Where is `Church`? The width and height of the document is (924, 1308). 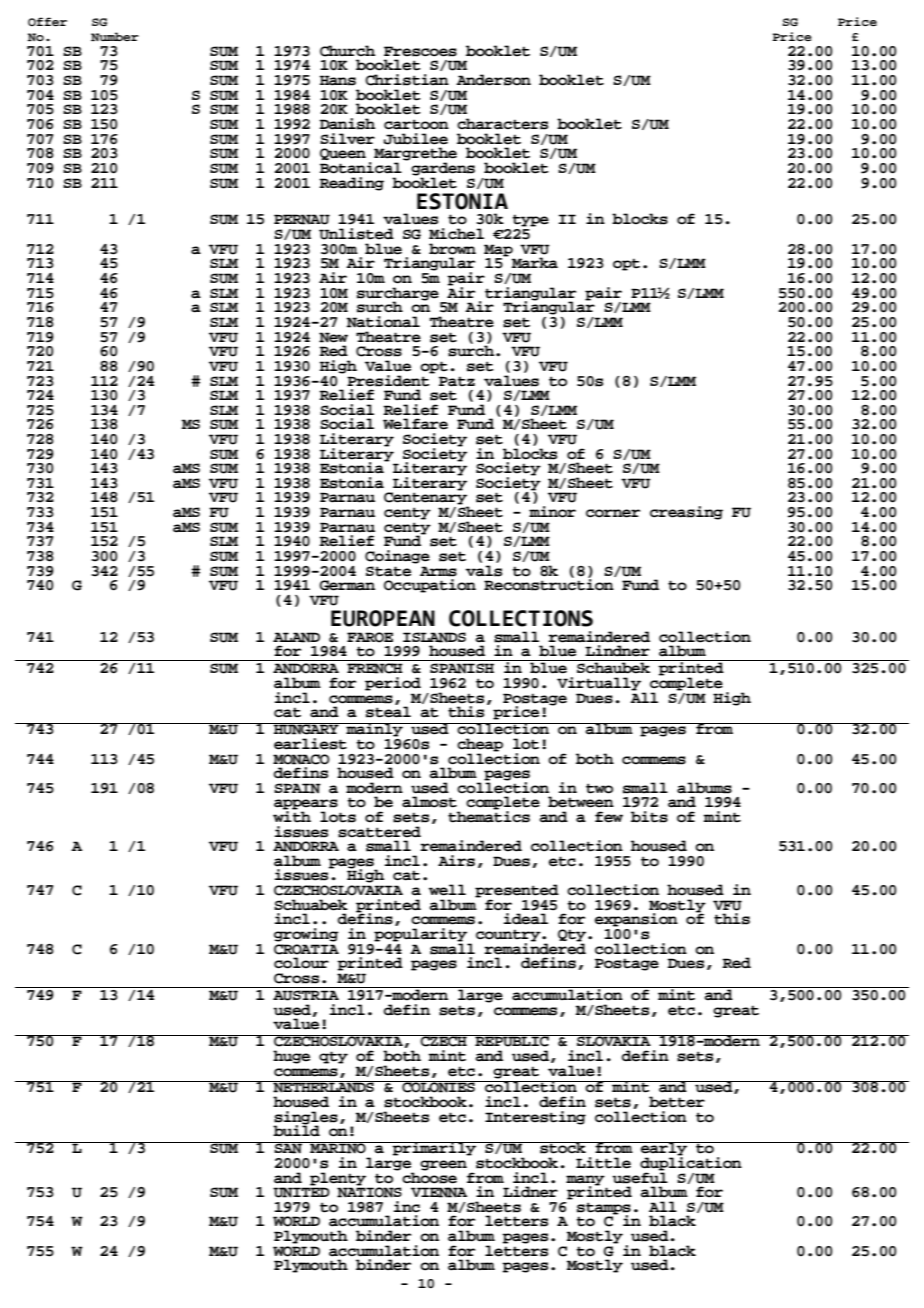 Church is located at coordinates (347, 51).
